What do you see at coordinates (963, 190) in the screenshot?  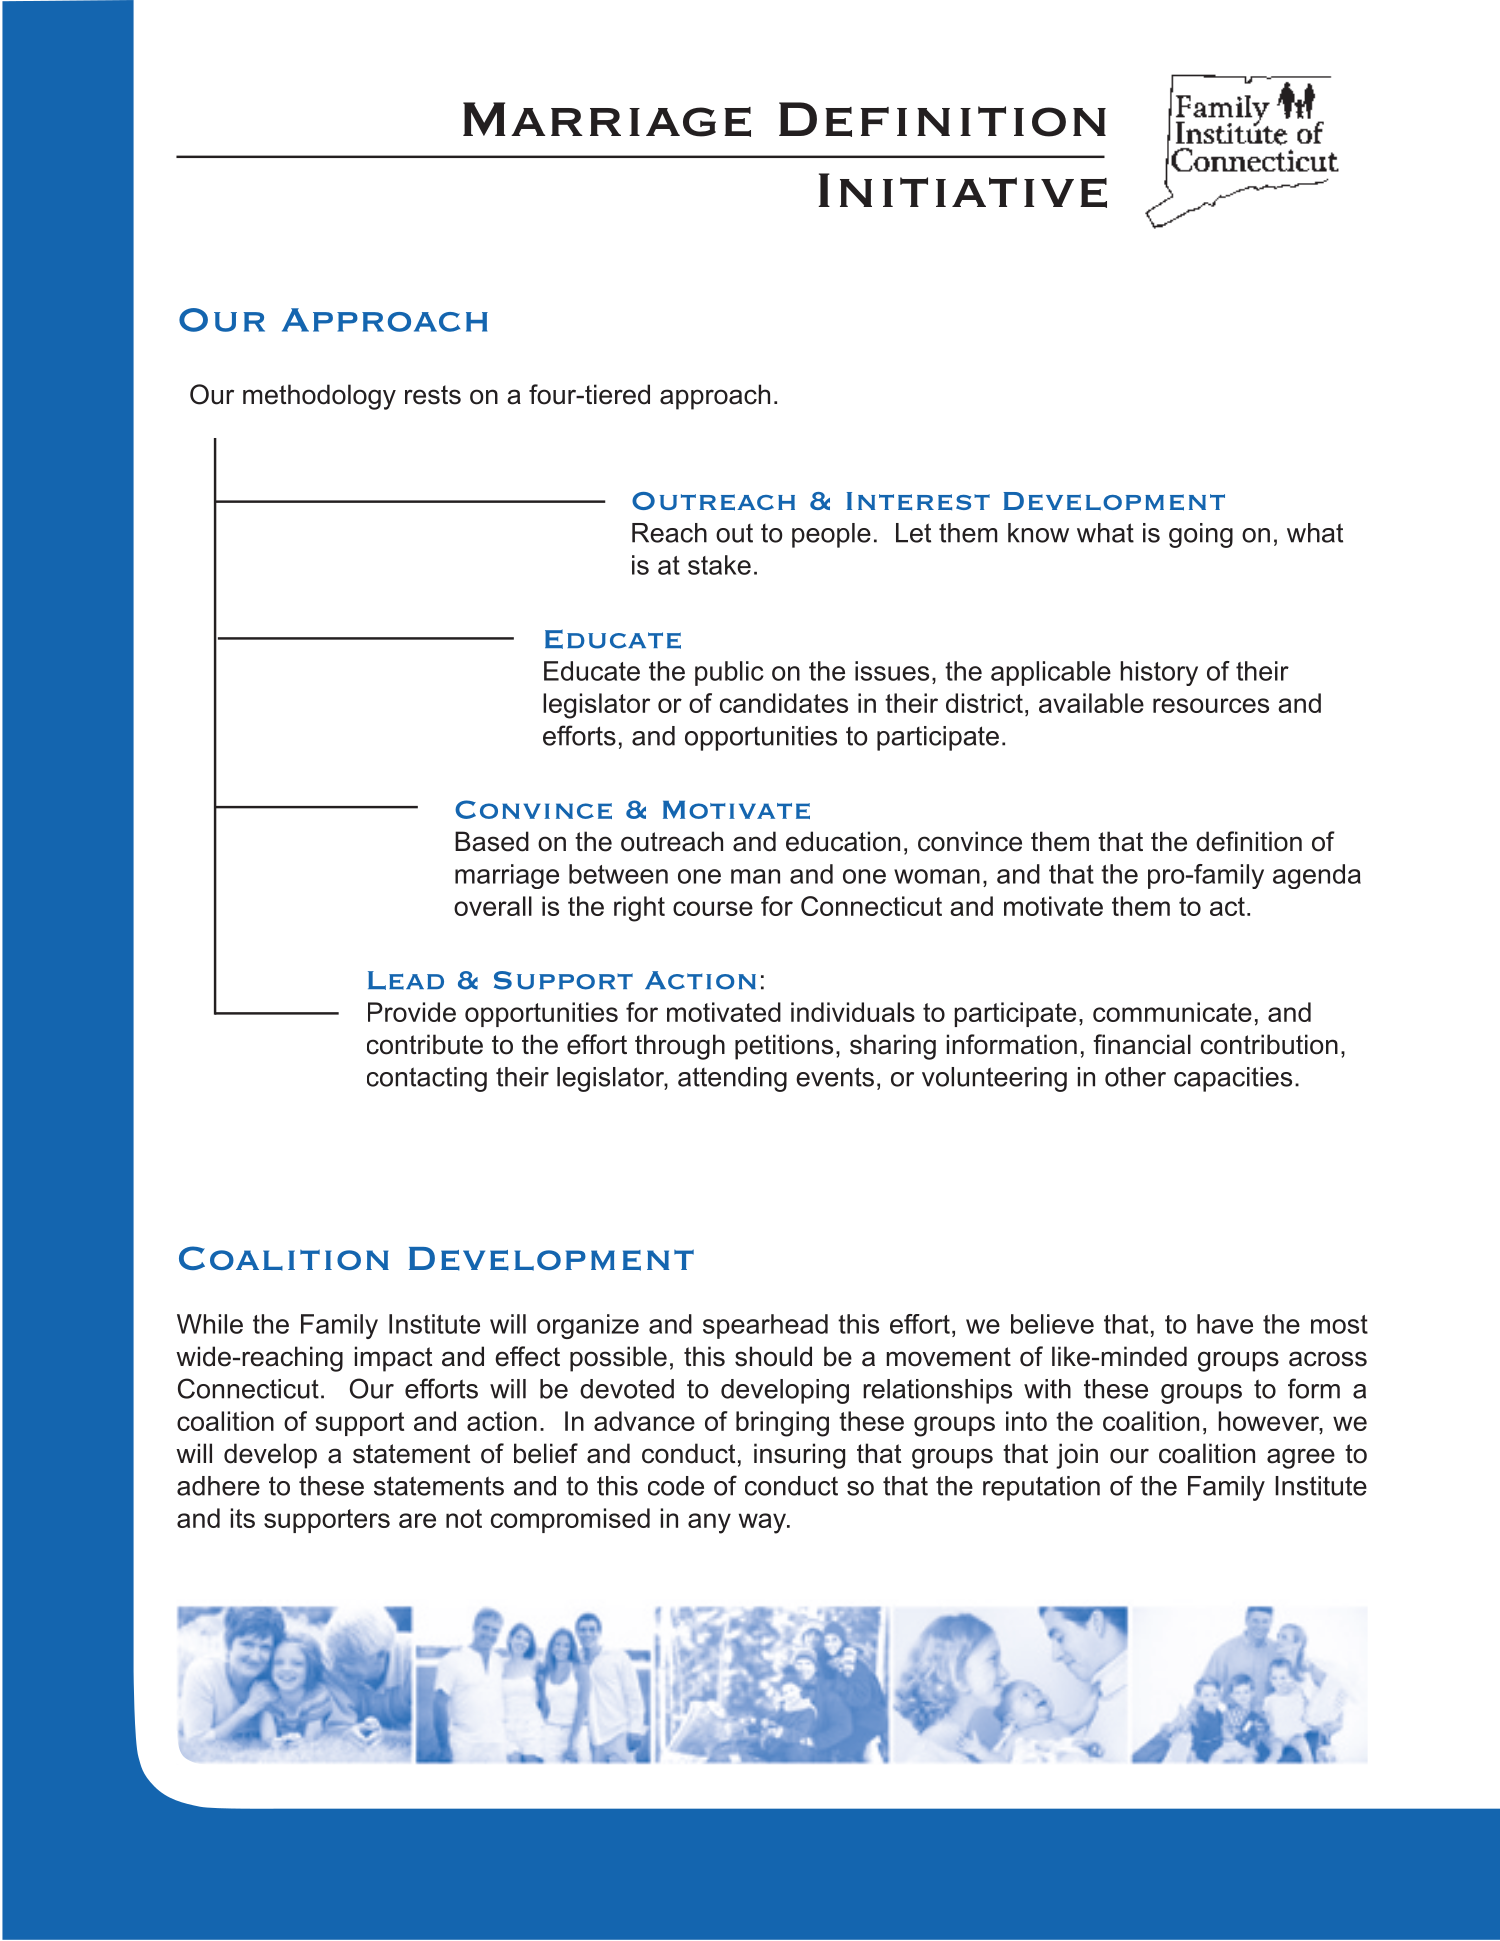 I see `Initiative` at bounding box center [963, 190].
